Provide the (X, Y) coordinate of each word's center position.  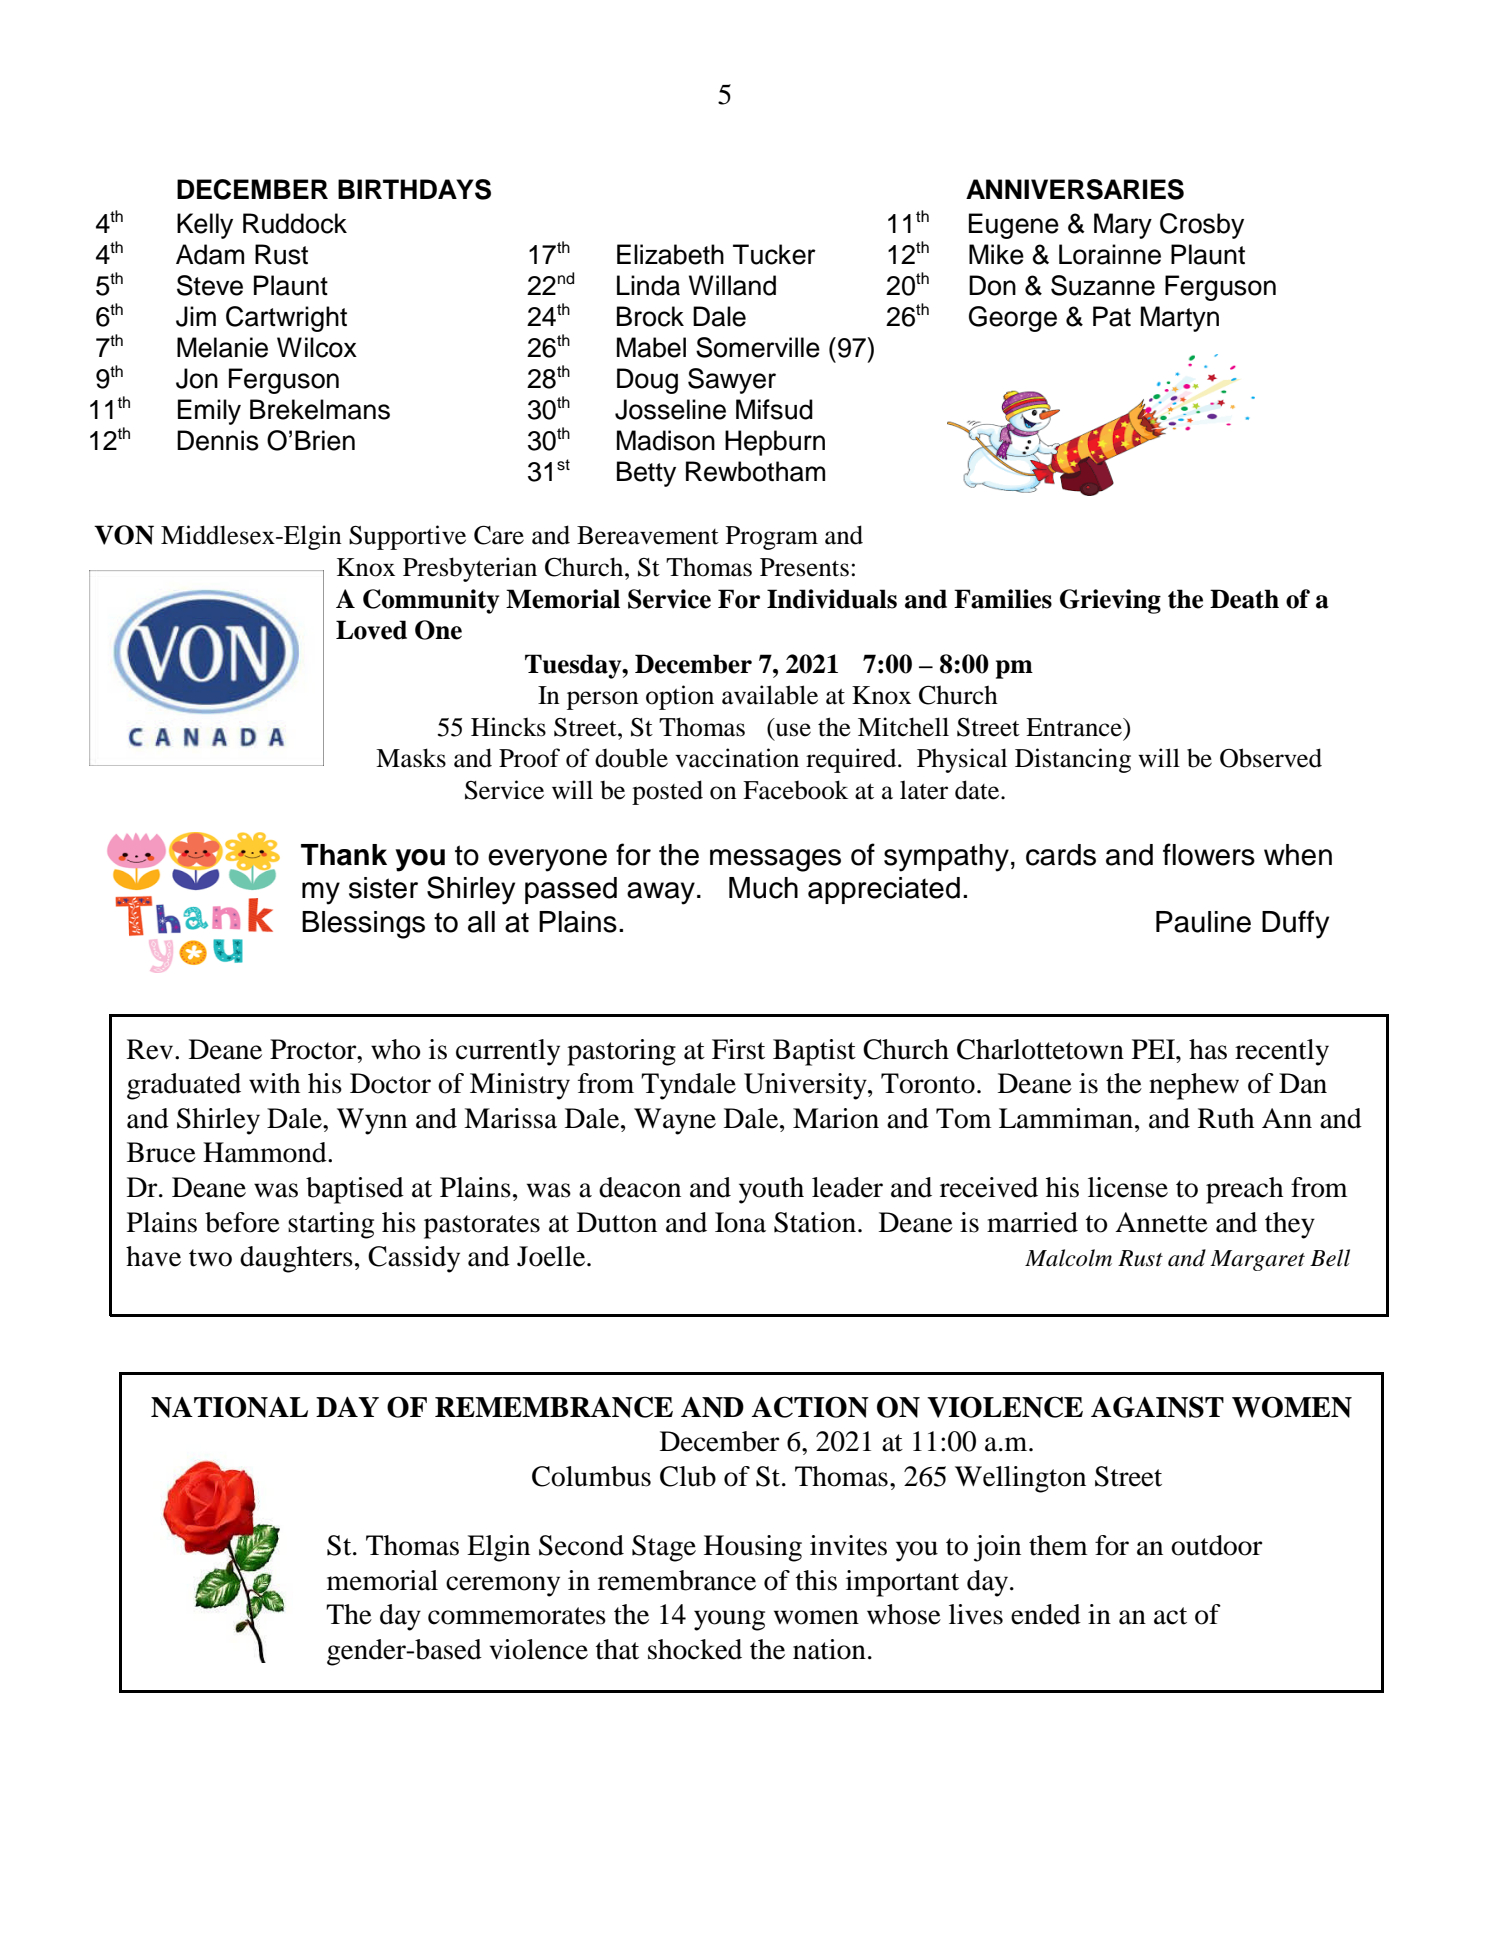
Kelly (205, 226)
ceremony (503, 1586)
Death (1244, 599)
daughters (296, 1259)
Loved (371, 630)
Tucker (774, 254)
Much (763, 888)
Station (816, 1222)
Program (772, 538)
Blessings (363, 925)
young (729, 1620)
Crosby (1202, 226)
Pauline (1203, 922)
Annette (1161, 1222)
